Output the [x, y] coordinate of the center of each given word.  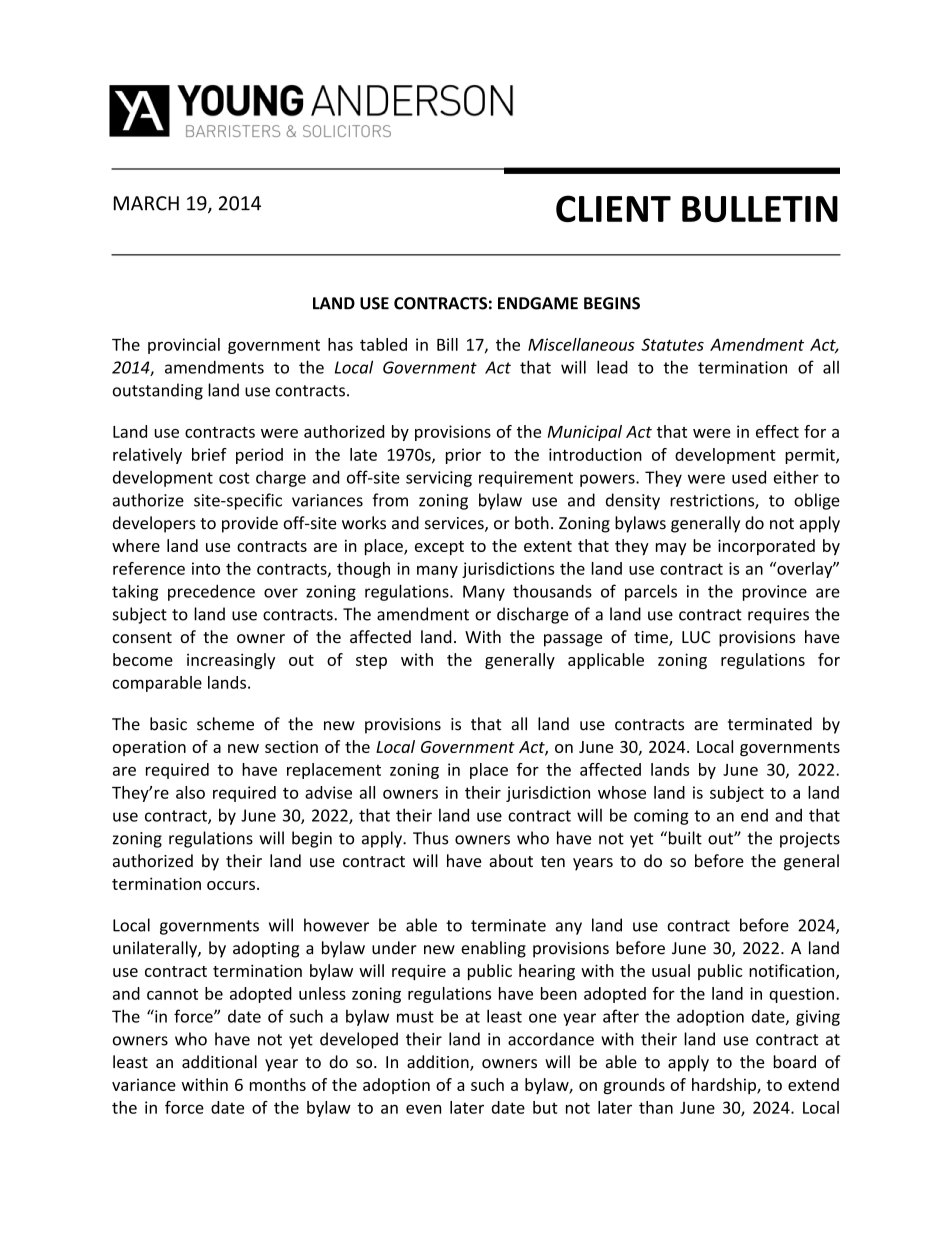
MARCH [146, 203]
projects [810, 840]
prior [463, 456]
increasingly [231, 661]
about [511, 860]
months [278, 1084]
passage [573, 640]
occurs [231, 885]
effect [777, 431]
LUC [696, 637]
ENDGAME [538, 303]
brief [209, 454]
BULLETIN [760, 209]
